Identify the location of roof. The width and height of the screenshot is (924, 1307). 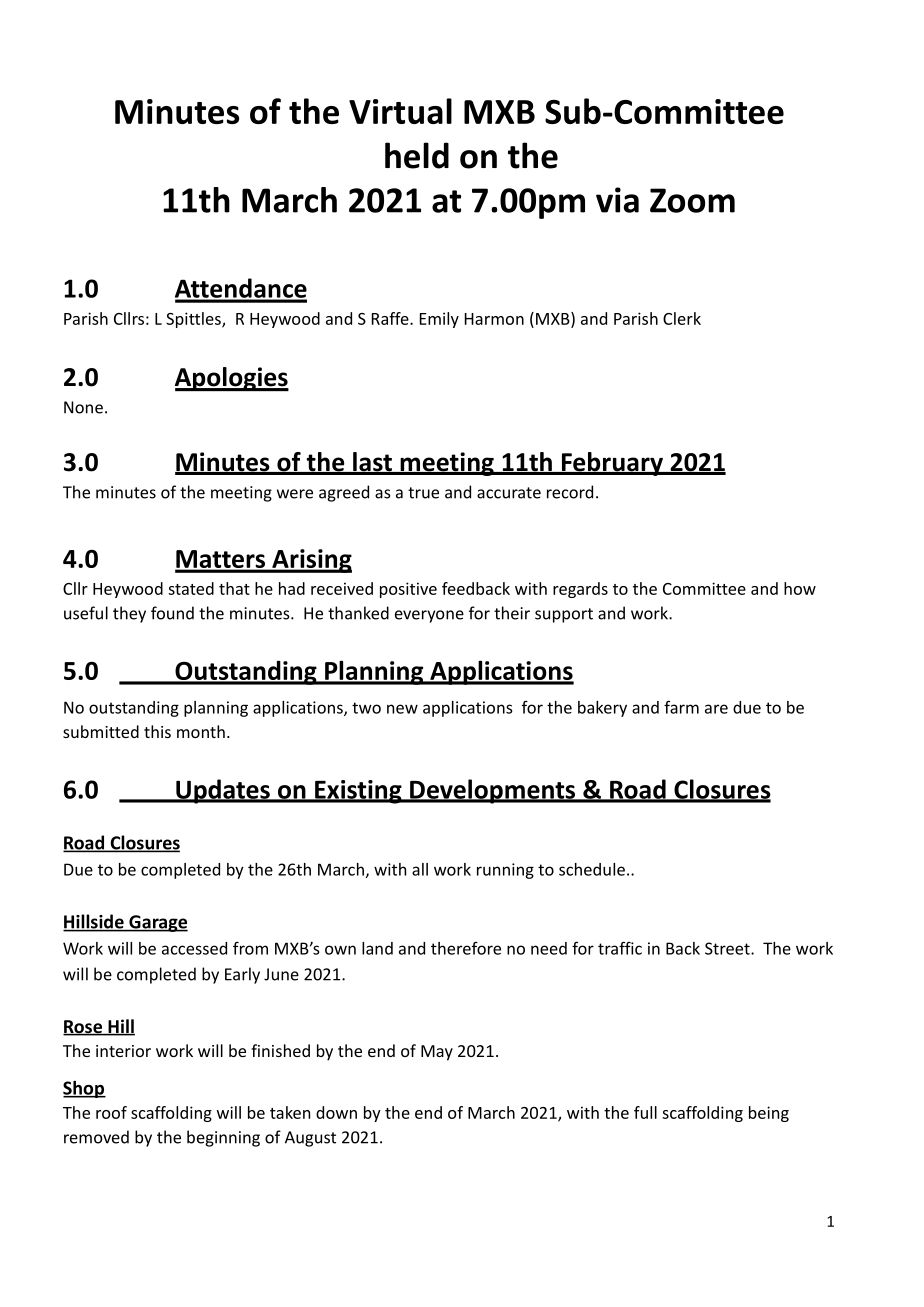
(111, 1112).
